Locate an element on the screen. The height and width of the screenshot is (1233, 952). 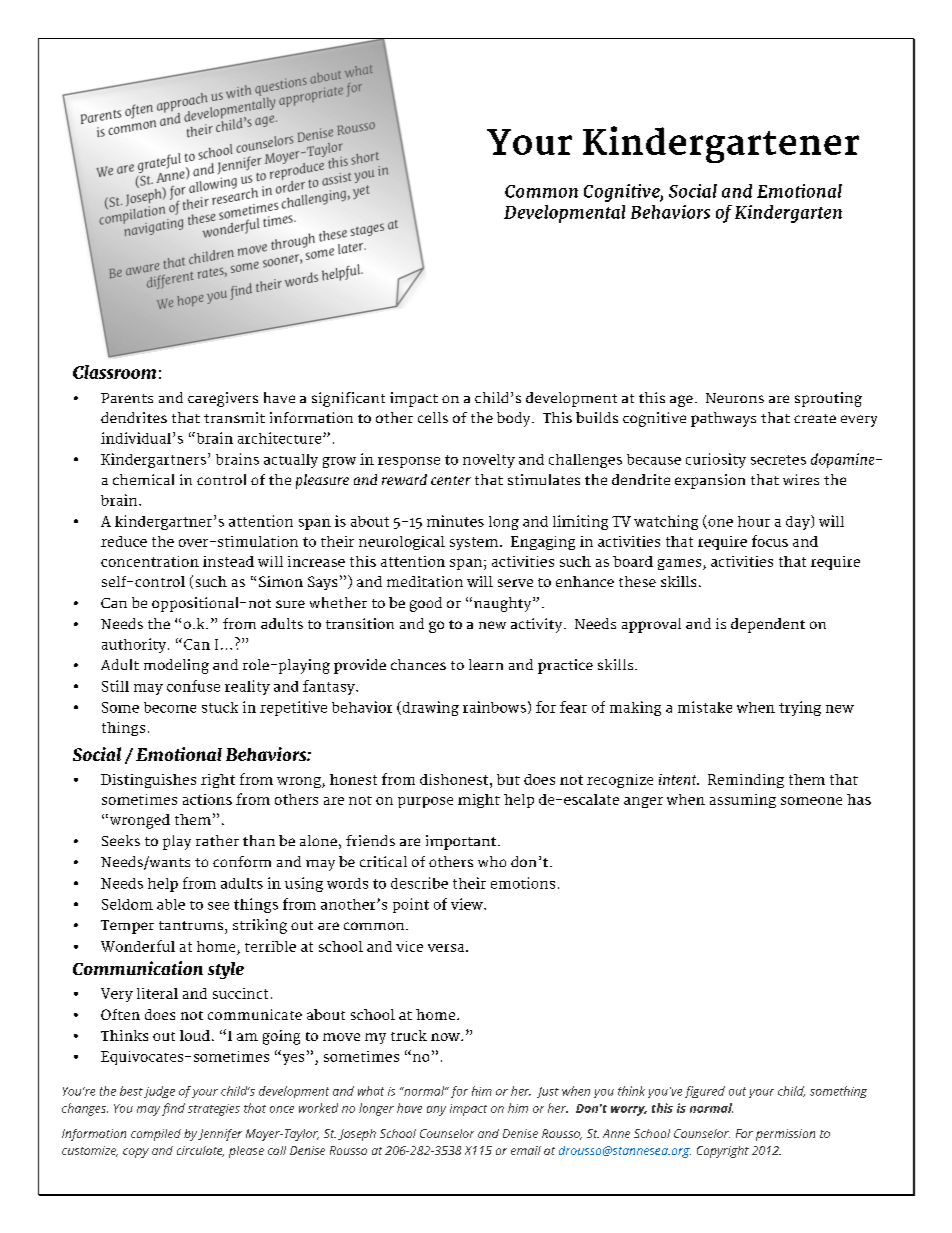
dependent is located at coordinates (768, 625).
